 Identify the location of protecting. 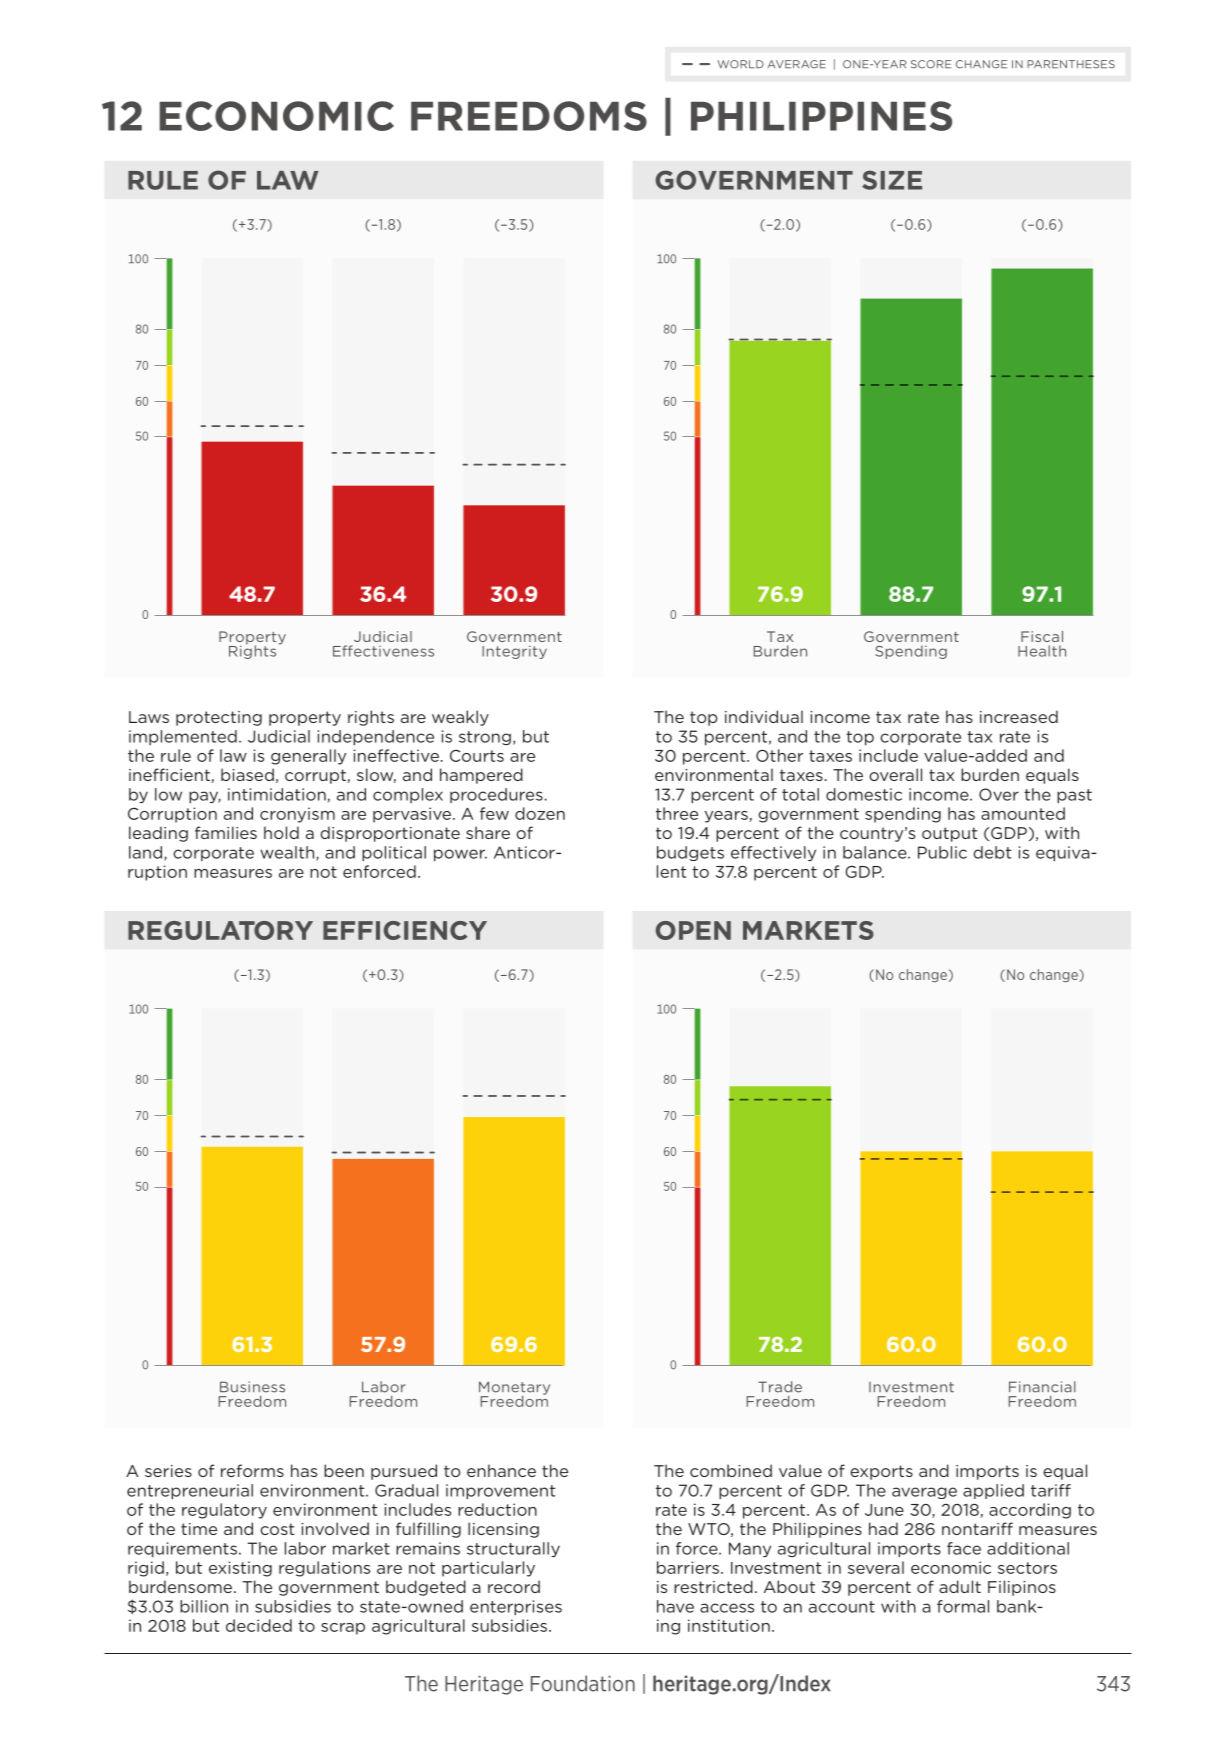
(219, 718).
